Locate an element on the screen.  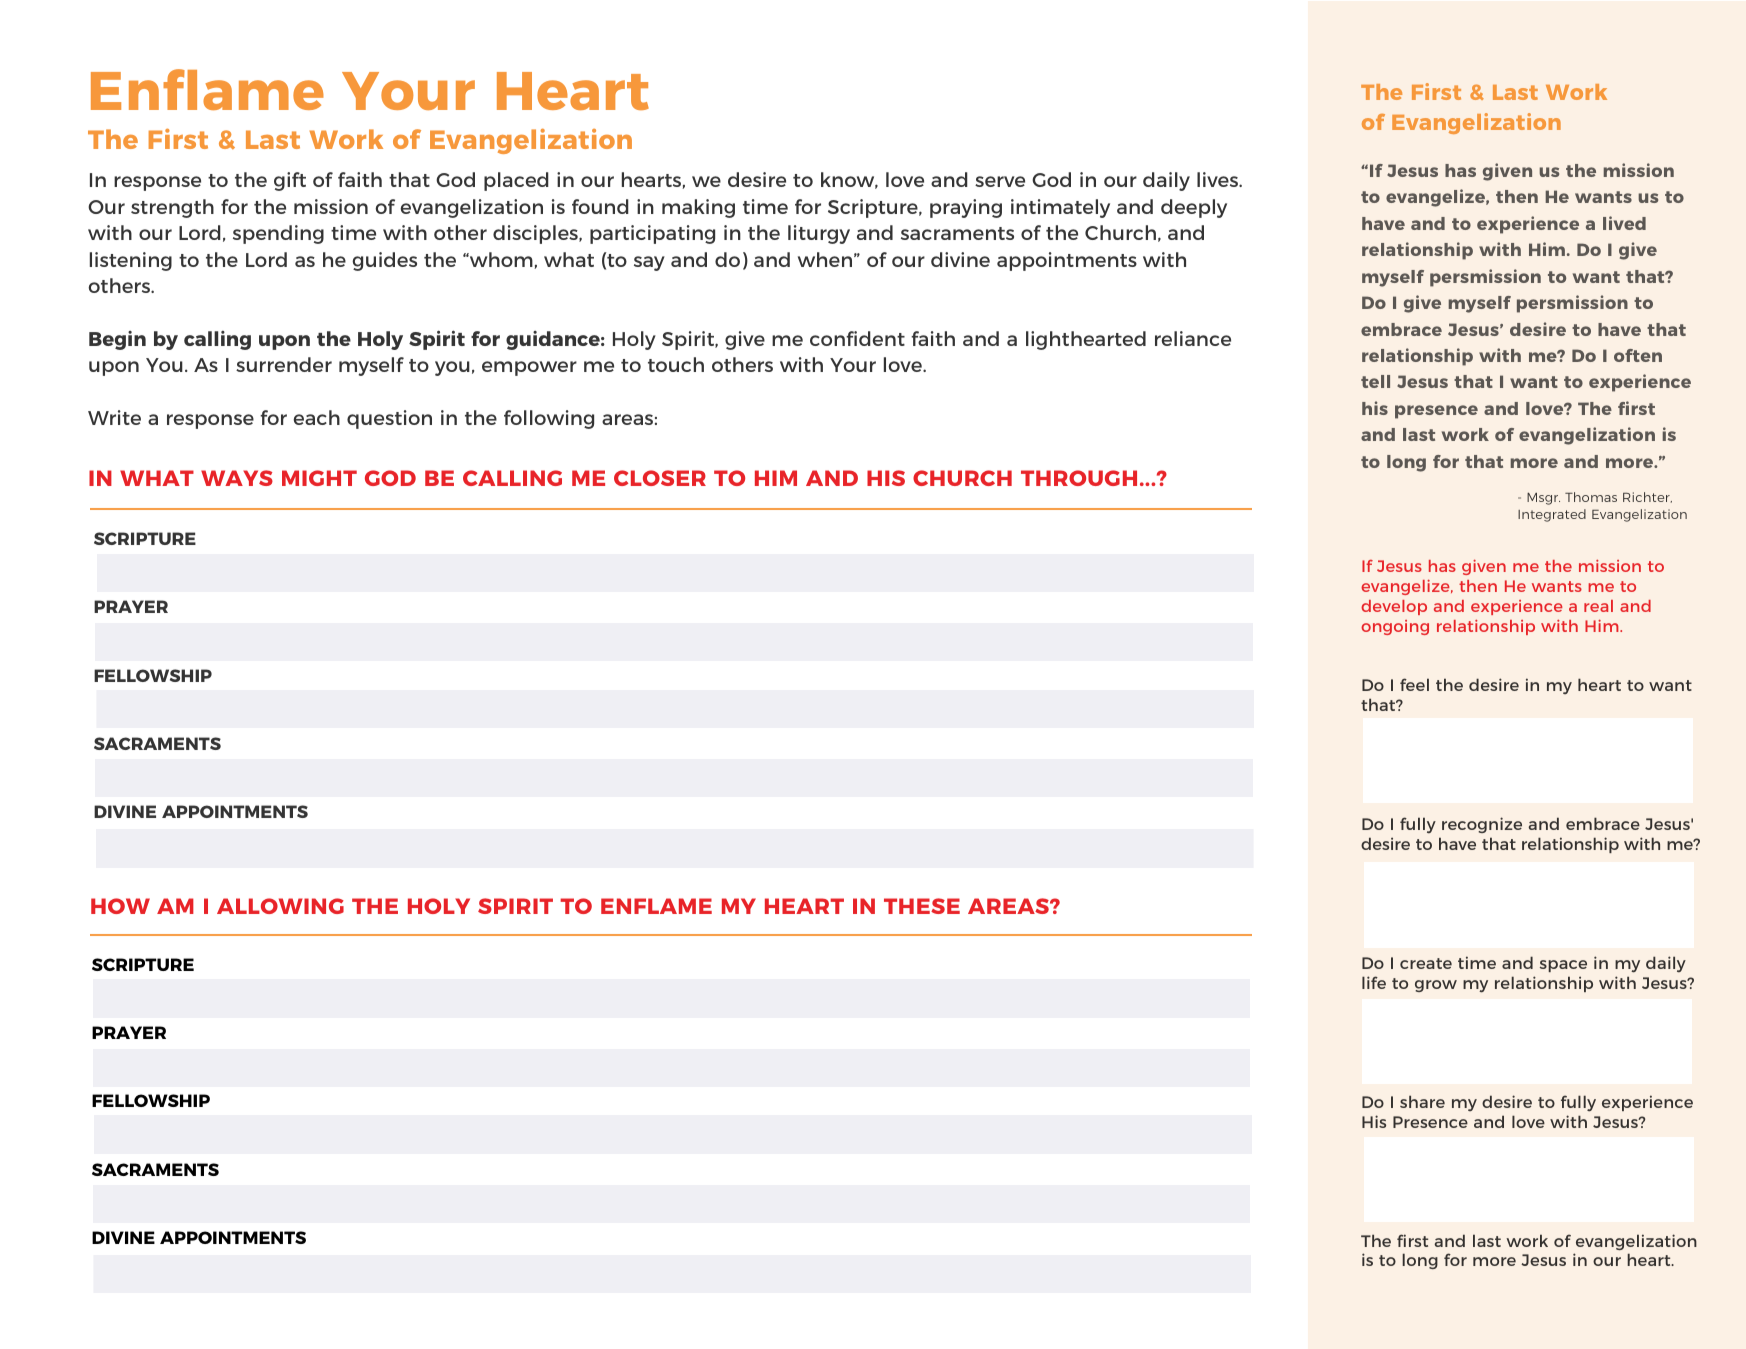
lived is located at coordinates (1624, 223).
